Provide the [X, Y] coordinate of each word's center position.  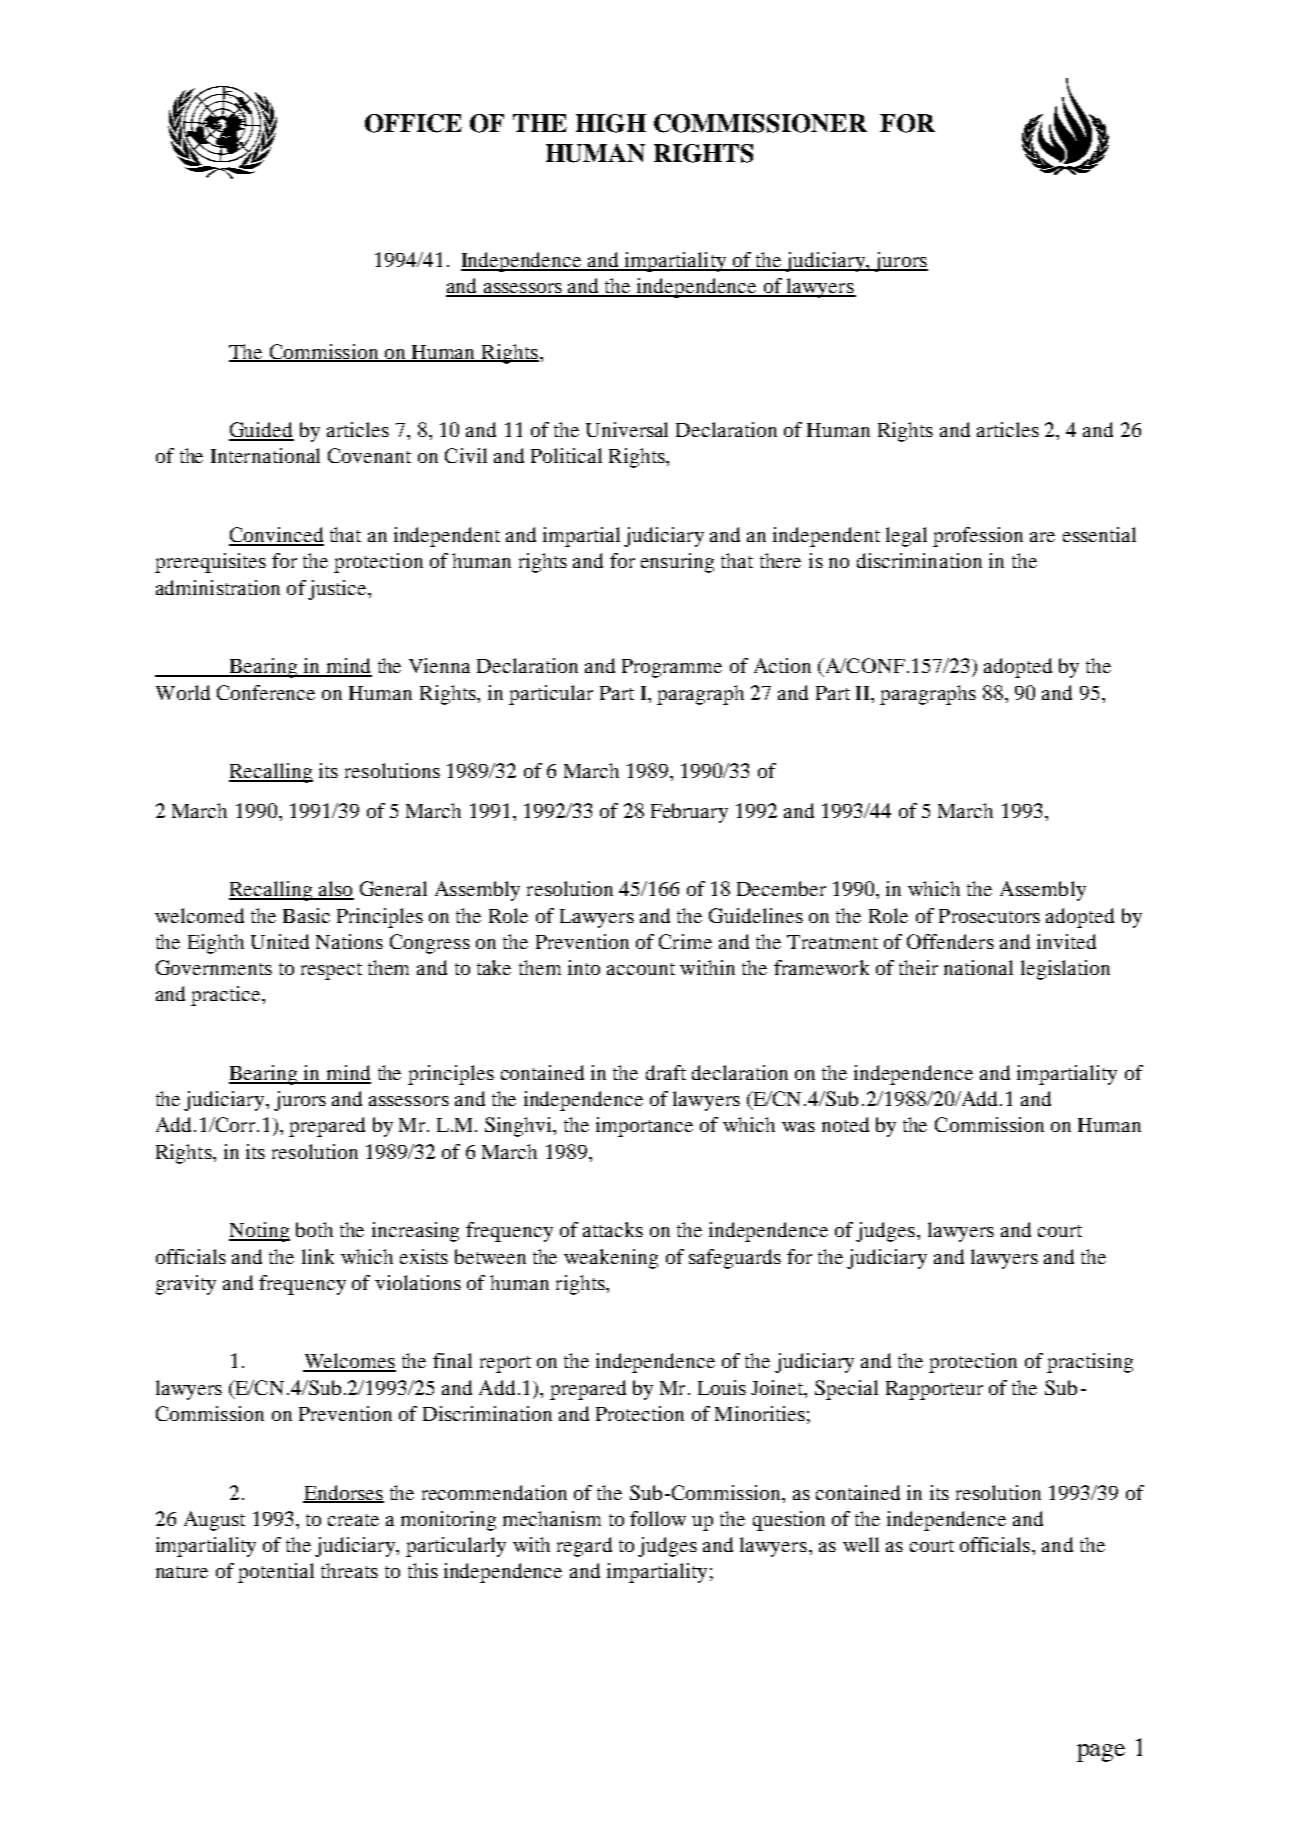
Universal [627, 429]
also [335, 890]
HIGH [611, 123]
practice [227, 996]
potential [276, 1573]
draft [666, 1072]
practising [1090, 1363]
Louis [722, 1387]
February [689, 813]
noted [845, 1124]
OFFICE [413, 123]
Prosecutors [989, 916]
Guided [261, 431]
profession [978, 537]
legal [906, 537]
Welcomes [349, 1362]
